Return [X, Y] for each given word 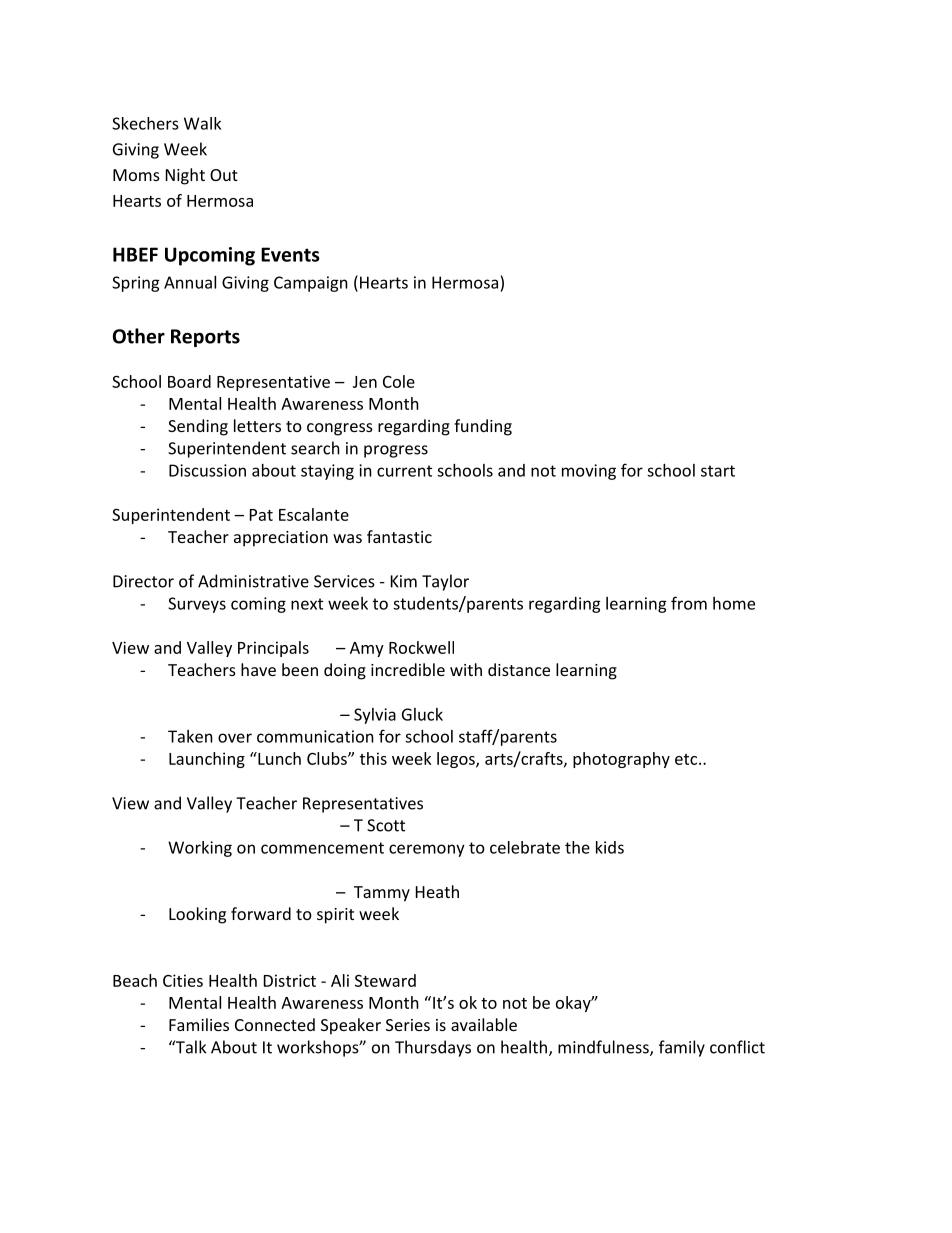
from [689, 603]
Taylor [445, 582]
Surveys [197, 605]
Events [290, 254]
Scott [386, 825]
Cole [399, 381]
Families [199, 1024]
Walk [202, 123]
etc [686, 759]
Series [408, 1025]
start [718, 471]
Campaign [311, 284]
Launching [207, 760]
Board [189, 381]
